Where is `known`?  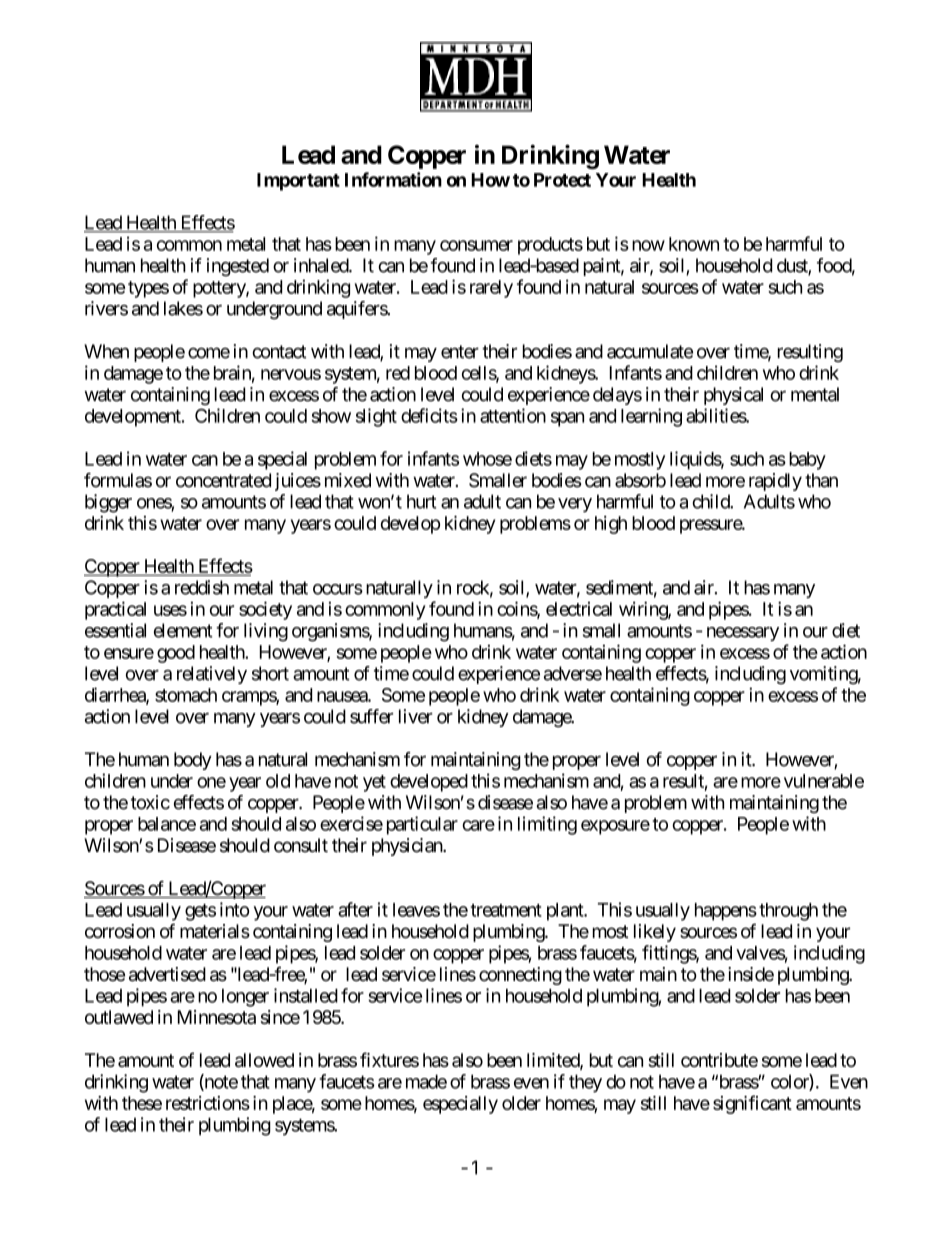
known is located at coordinates (694, 244).
